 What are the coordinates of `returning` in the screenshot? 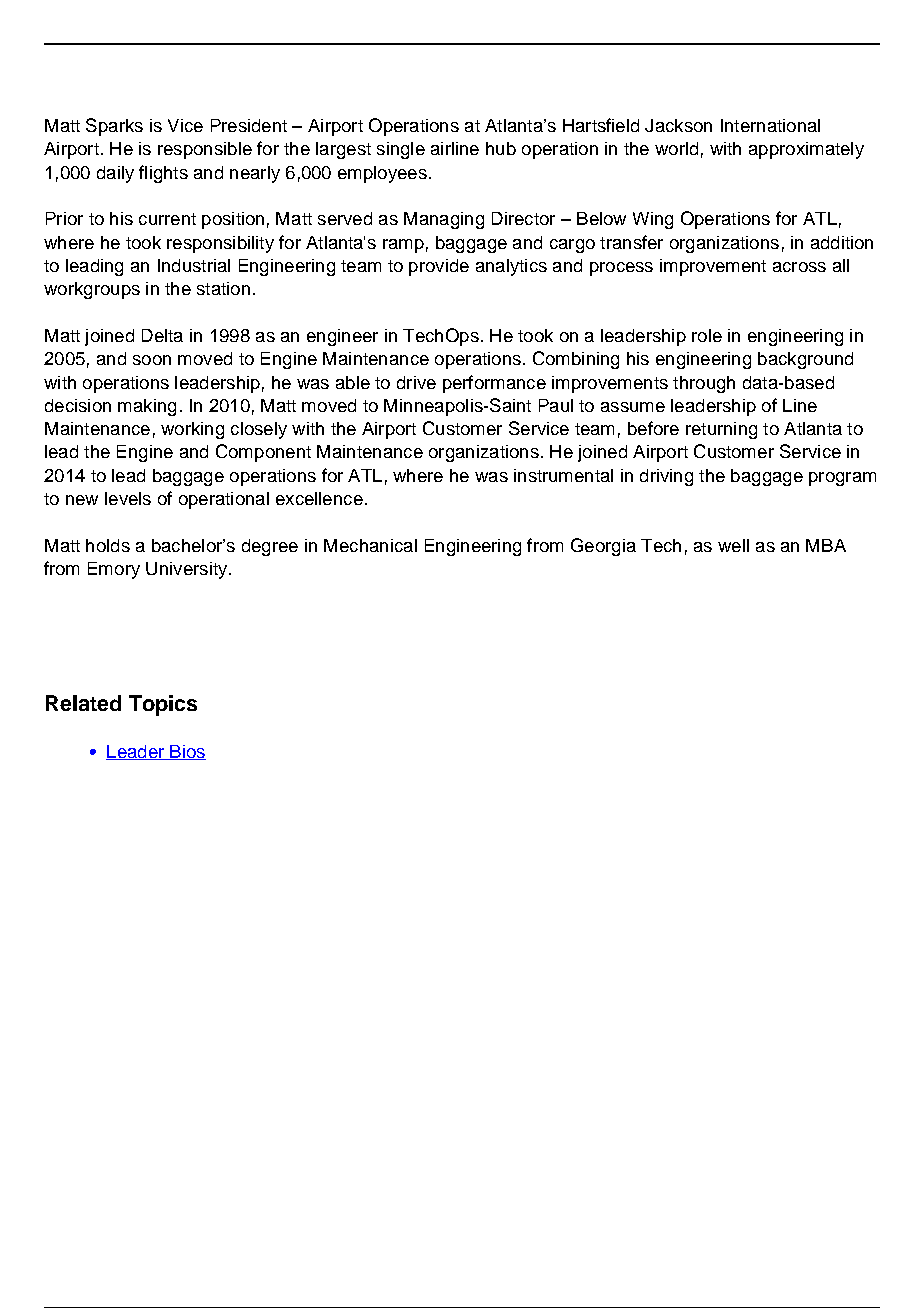 It's located at (721, 430).
